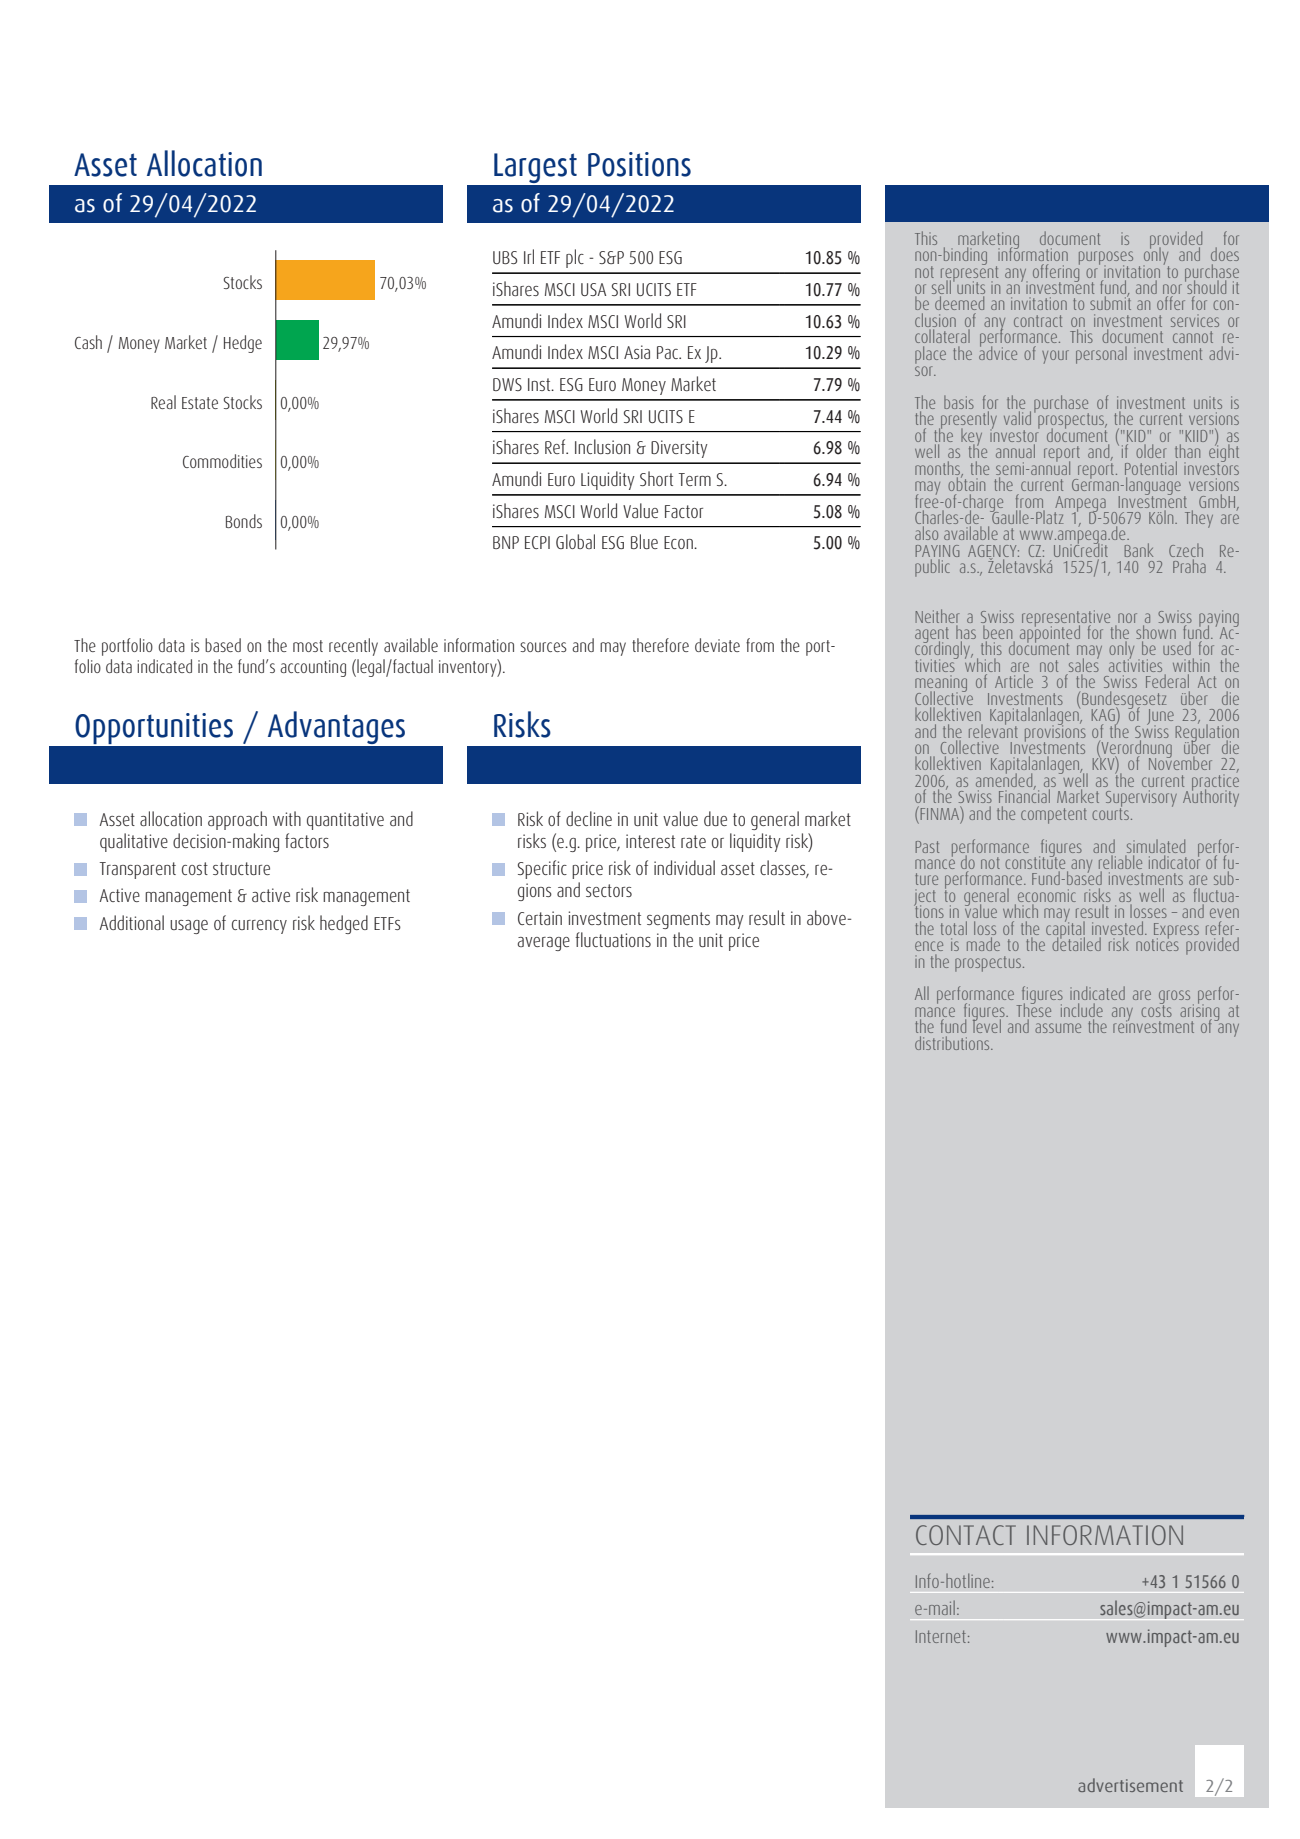  What do you see at coordinates (88, 342) in the screenshot?
I see `Cash` at bounding box center [88, 342].
